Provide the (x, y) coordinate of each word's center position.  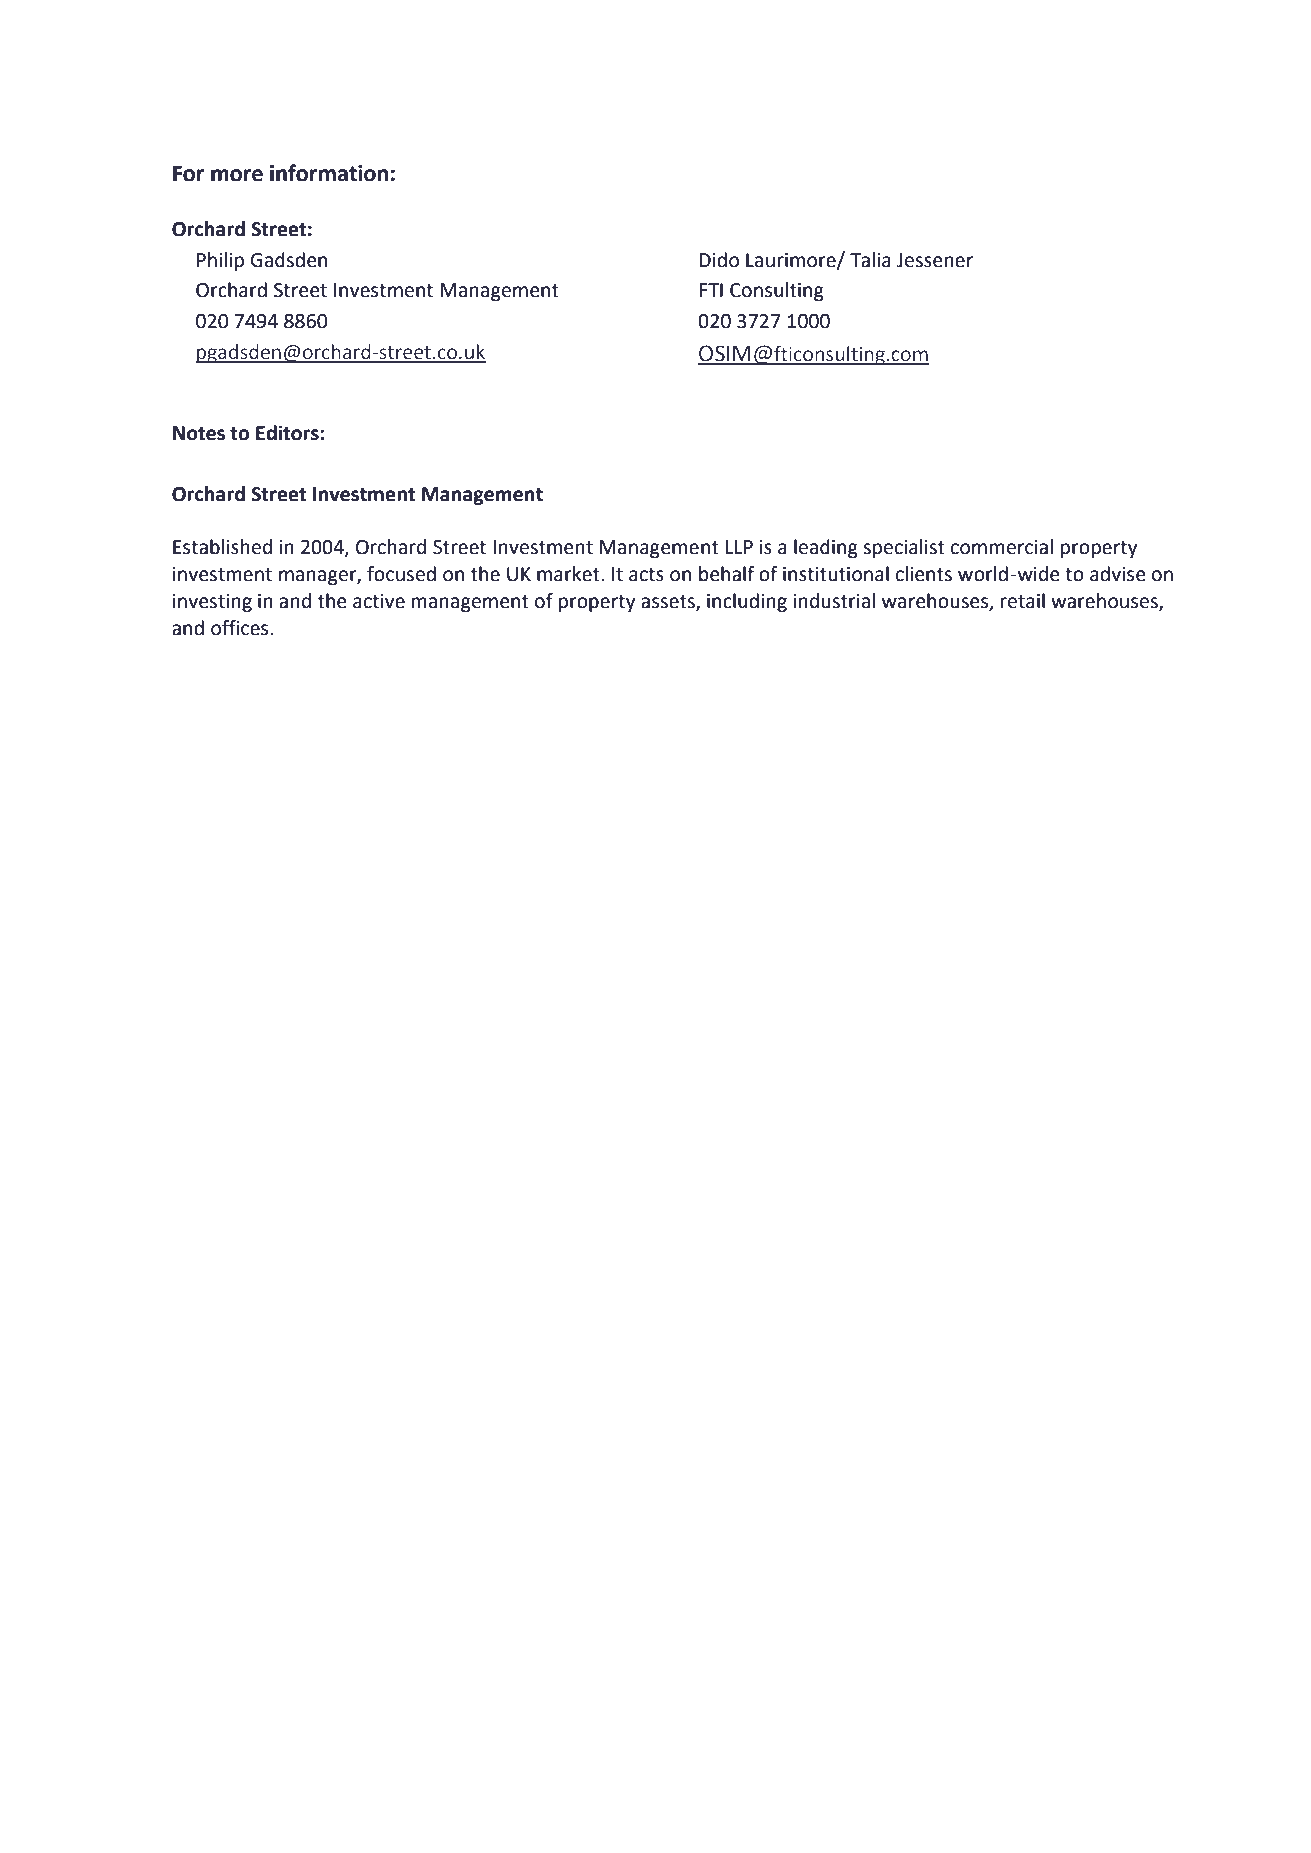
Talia (870, 260)
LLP (739, 547)
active (379, 601)
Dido (719, 260)
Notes (199, 433)
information (329, 173)
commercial (1002, 547)
